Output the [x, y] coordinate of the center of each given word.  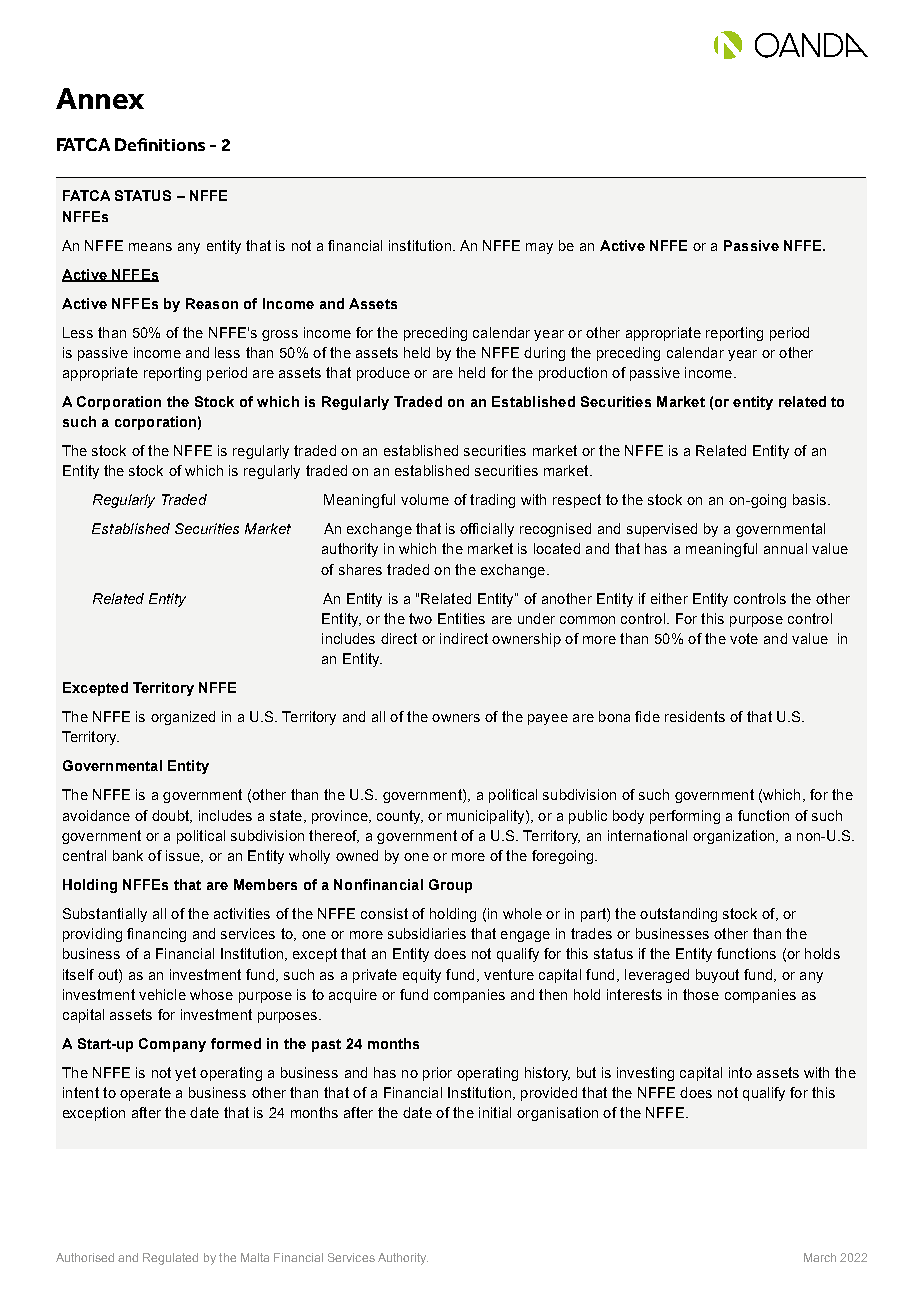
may [539, 248]
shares [360, 569]
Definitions [160, 144]
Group [450, 886]
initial [495, 1112]
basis [811, 499]
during [544, 354]
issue [184, 856]
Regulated [170, 1259]
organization [735, 837]
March [820, 1257]
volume [425, 499]
